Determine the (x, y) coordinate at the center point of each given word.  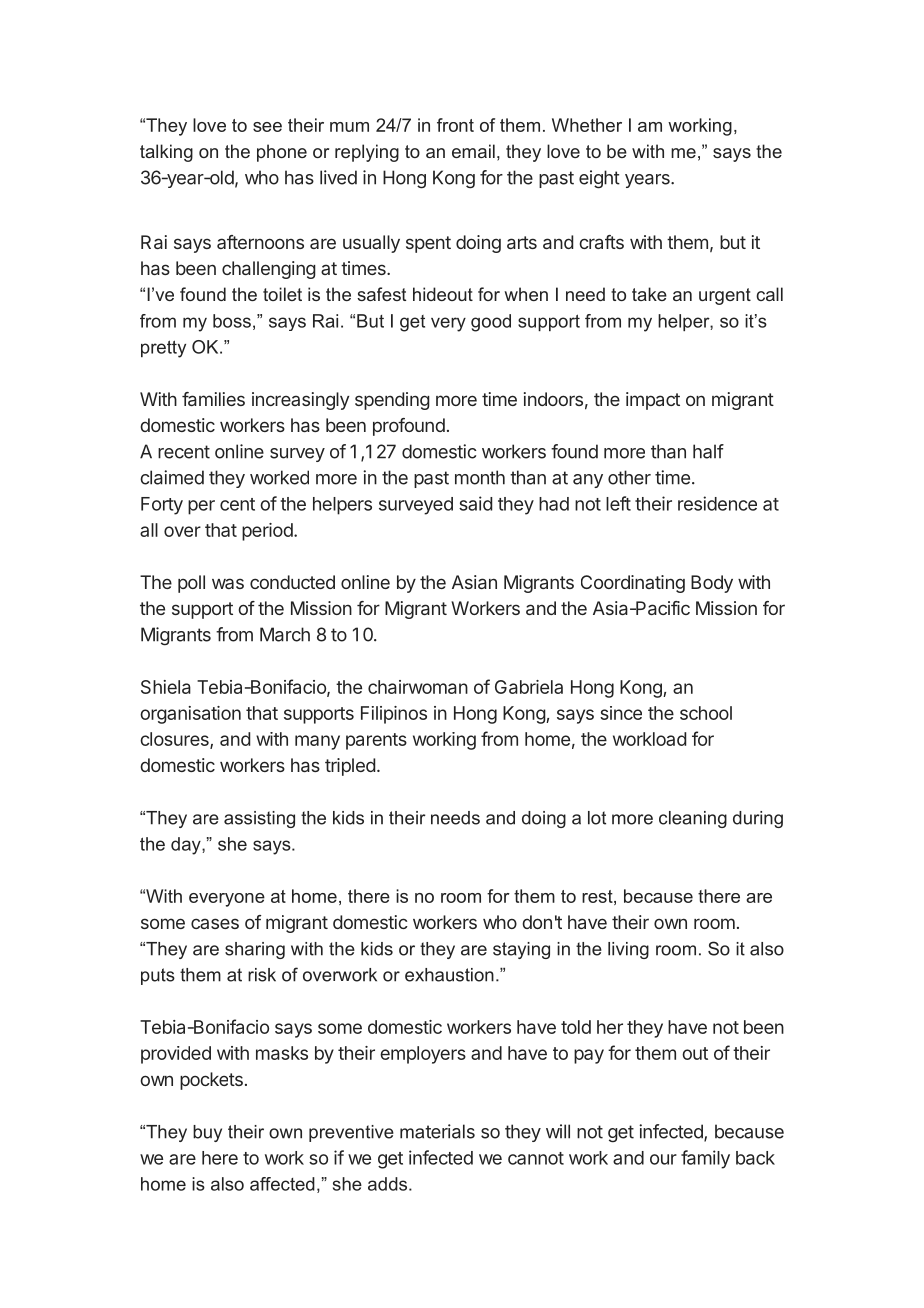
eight (599, 179)
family (705, 1159)
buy (207, 1133)
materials (437, 1131)
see (267, 127)
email (473, 151)
